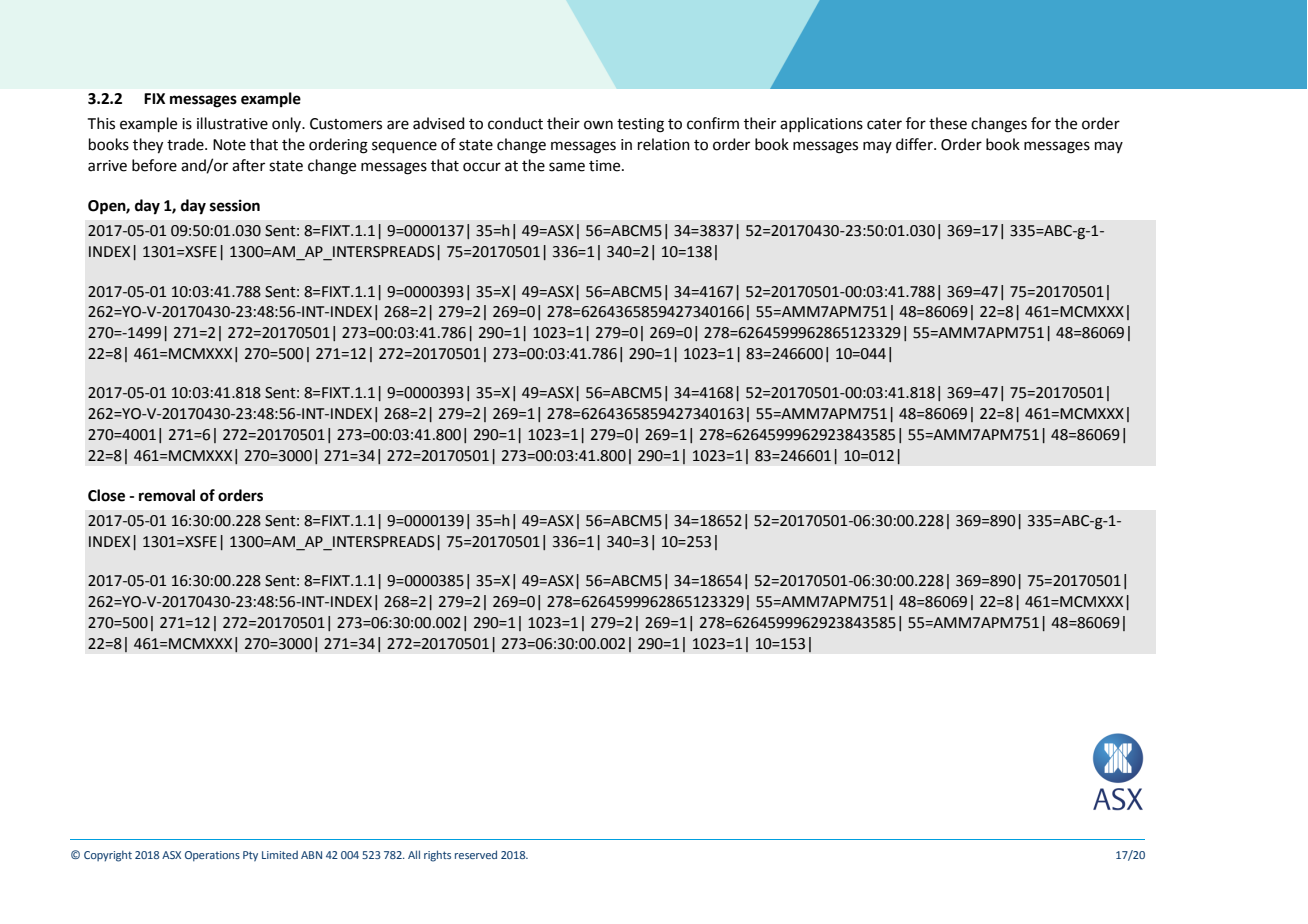 The image size is (1308, 924). Describe the element at coordinates (250, 856) in the document. I see `Pty` at that location.
